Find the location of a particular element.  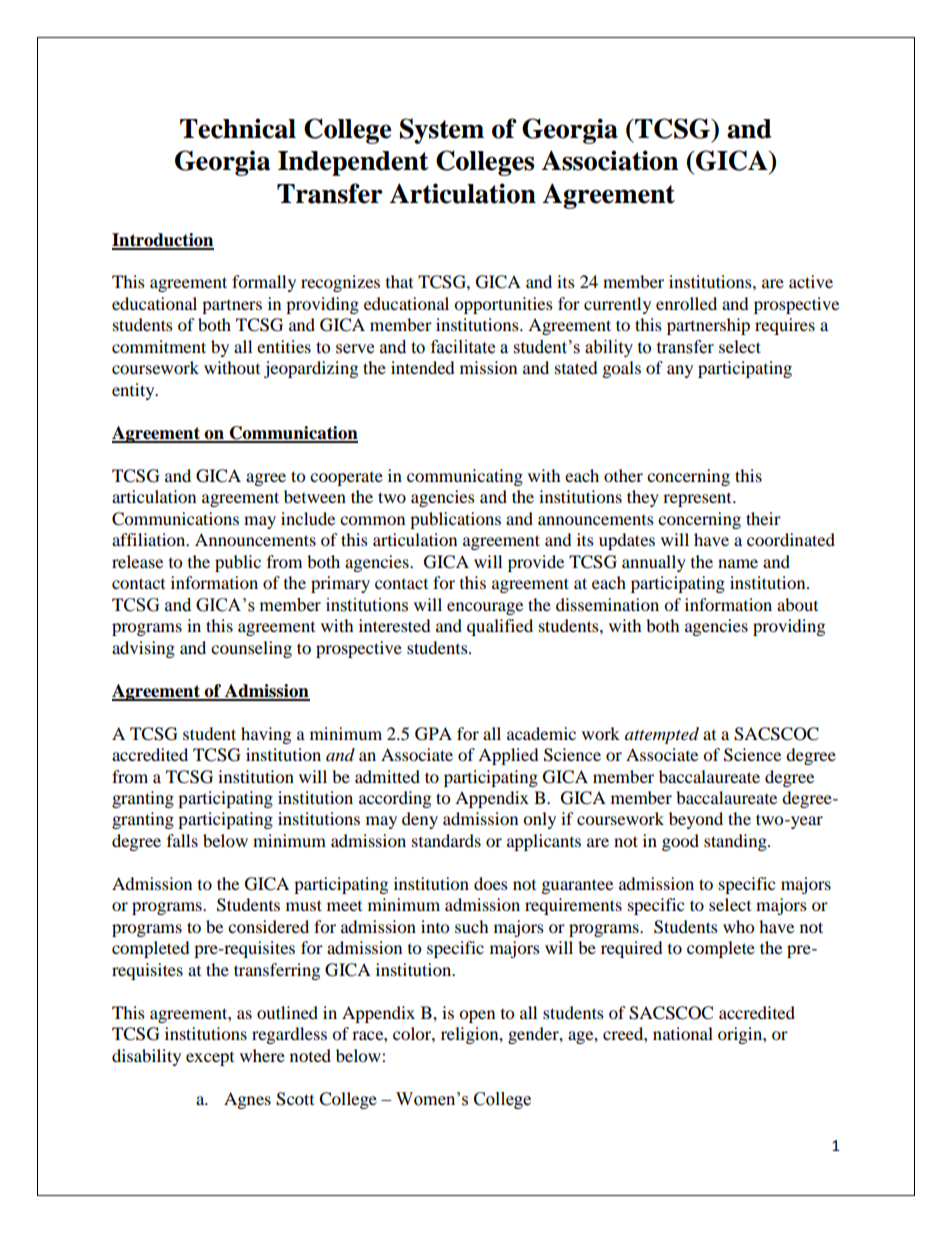

open is located at coordinates (477, 1016).
